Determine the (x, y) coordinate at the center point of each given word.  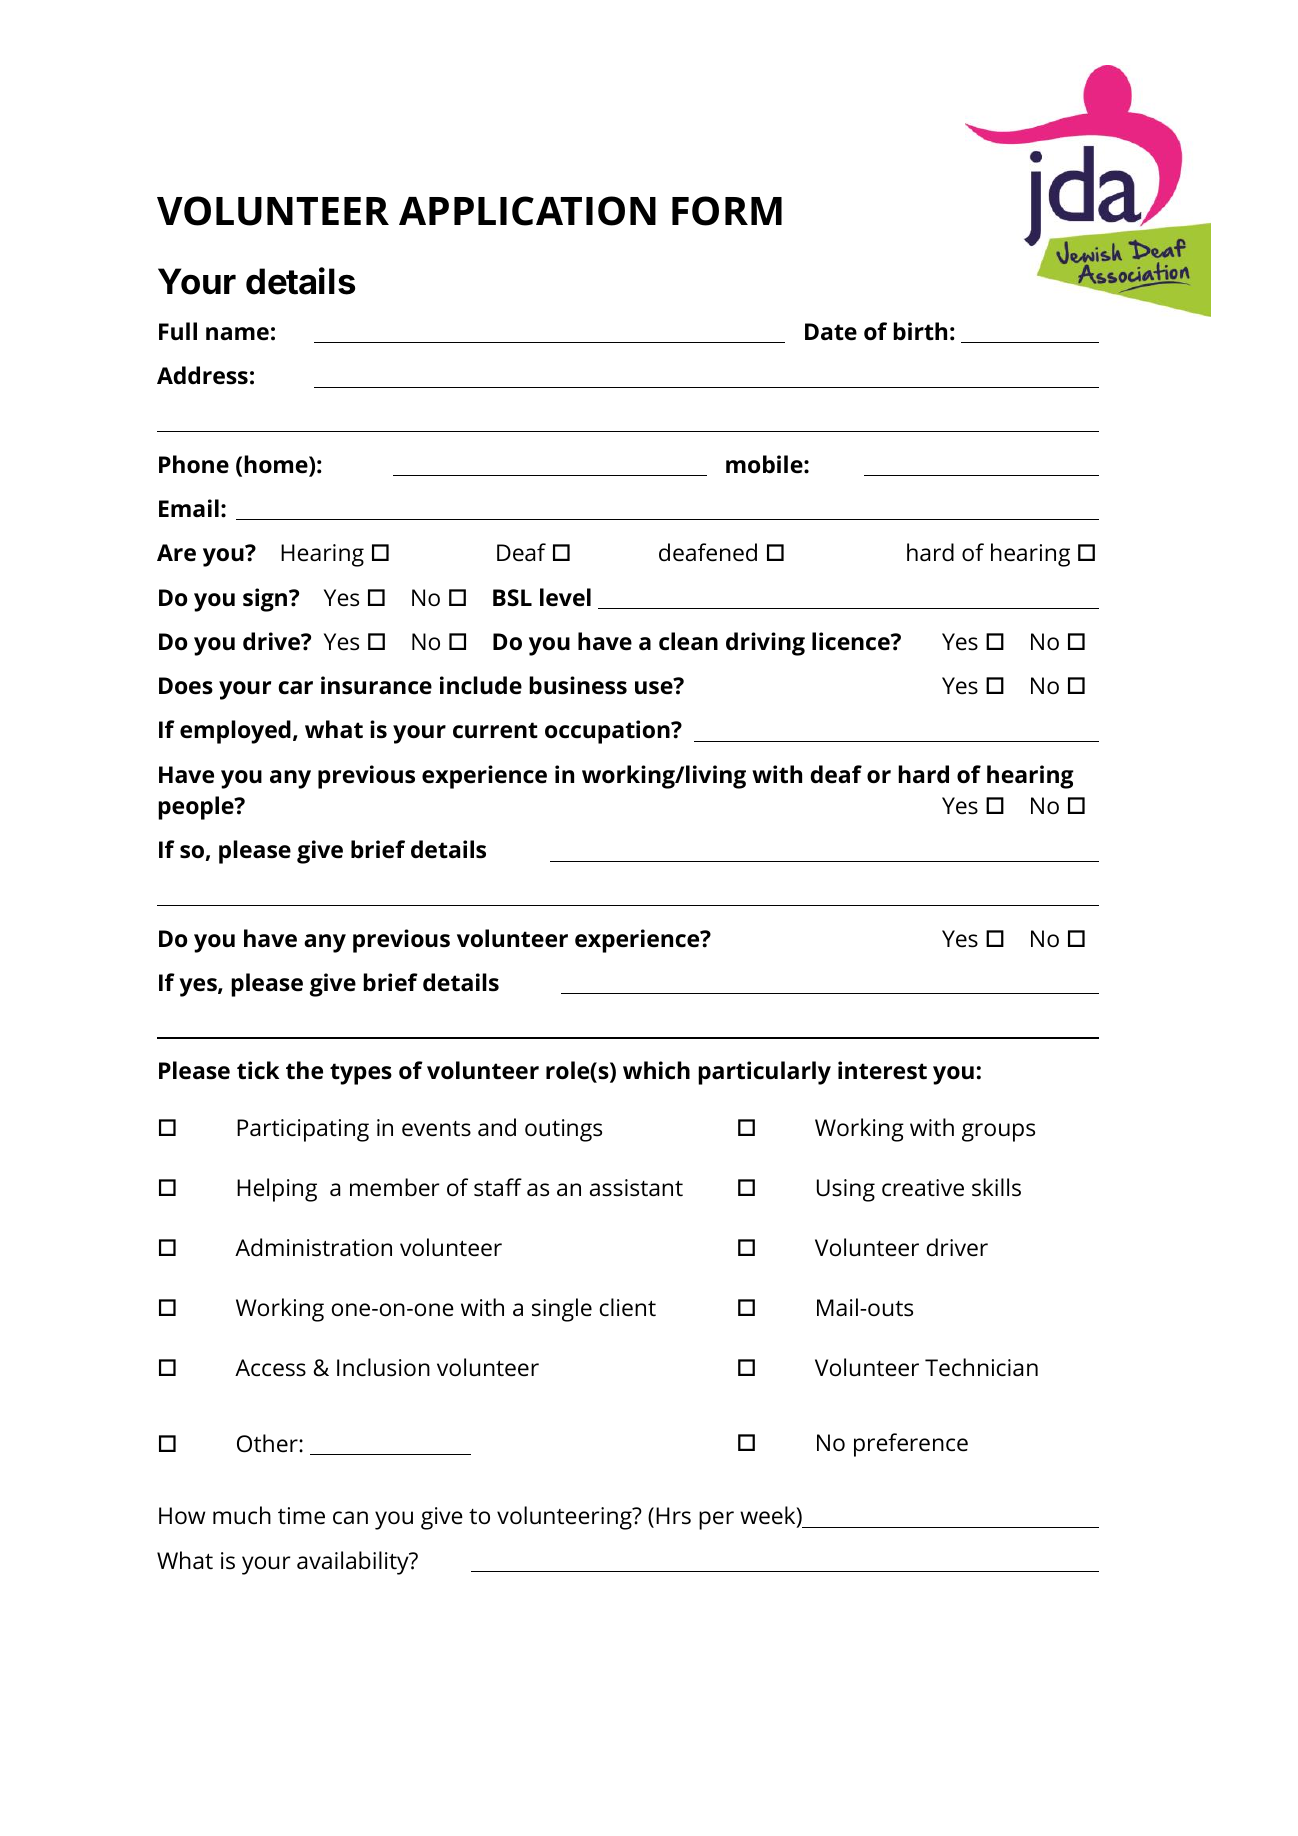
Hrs (673, 1516)
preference (911, 1445)
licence (852, 641)
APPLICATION (527, 211)
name (237, 334)
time (301, 1516)
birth (920, 331)
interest (882, 1070)
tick (258, 1070)
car (295, 688)
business (578, 685)
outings (563, 1130)
